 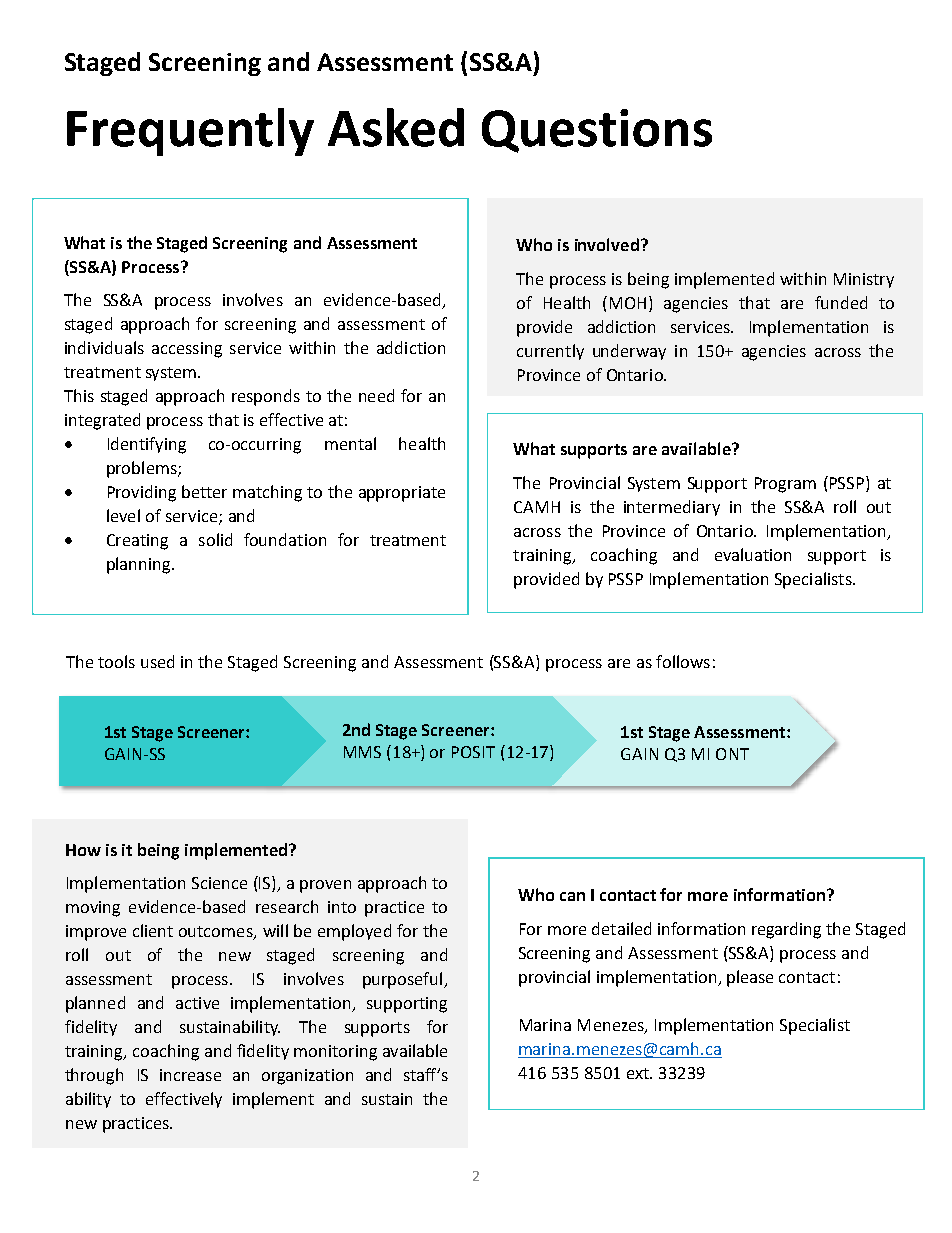 I want to click on Asked, so click(x=396, y=127).
